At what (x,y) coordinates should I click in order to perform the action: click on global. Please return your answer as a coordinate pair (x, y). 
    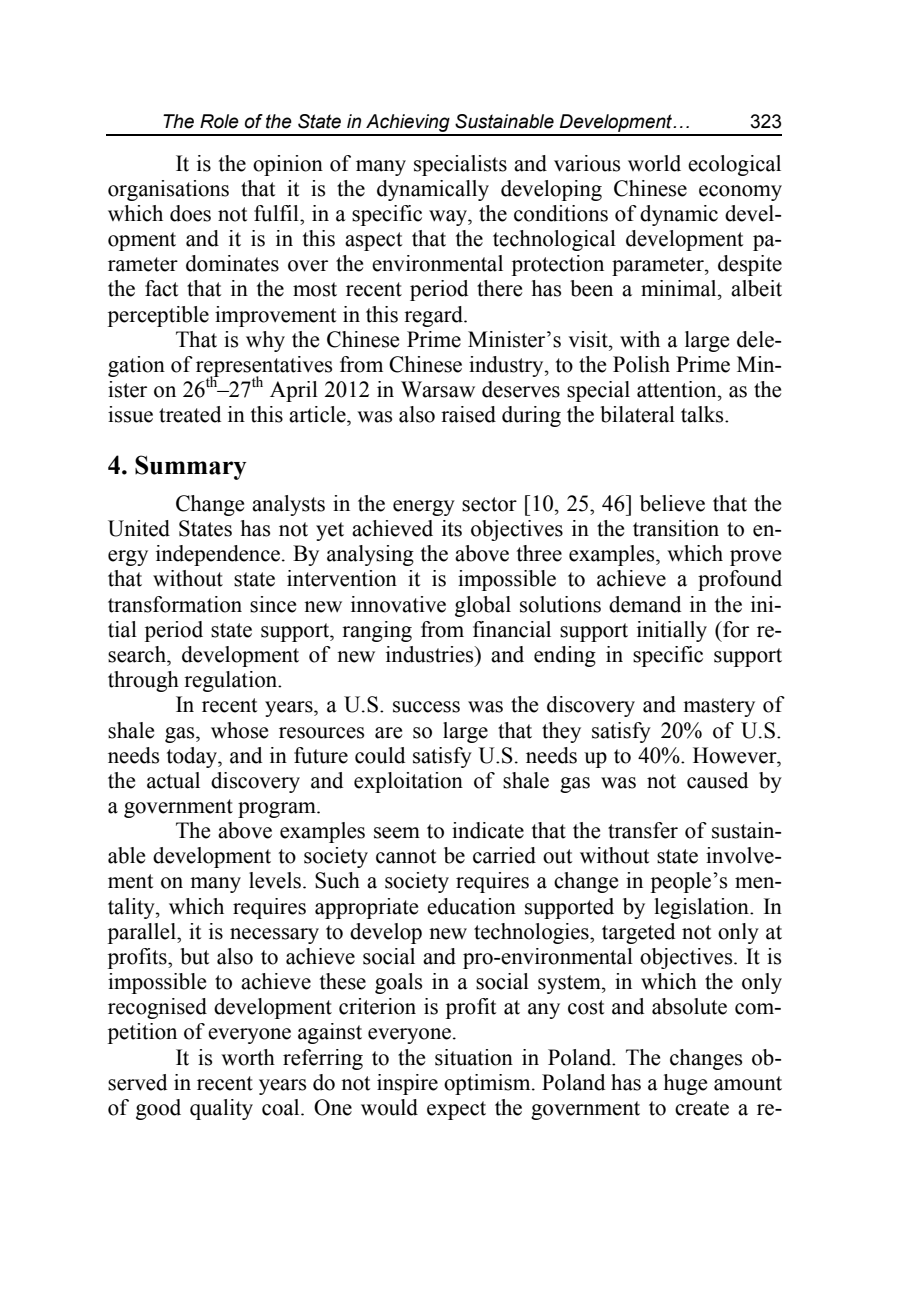
    Looking at the image, I should click on (483, 606).
